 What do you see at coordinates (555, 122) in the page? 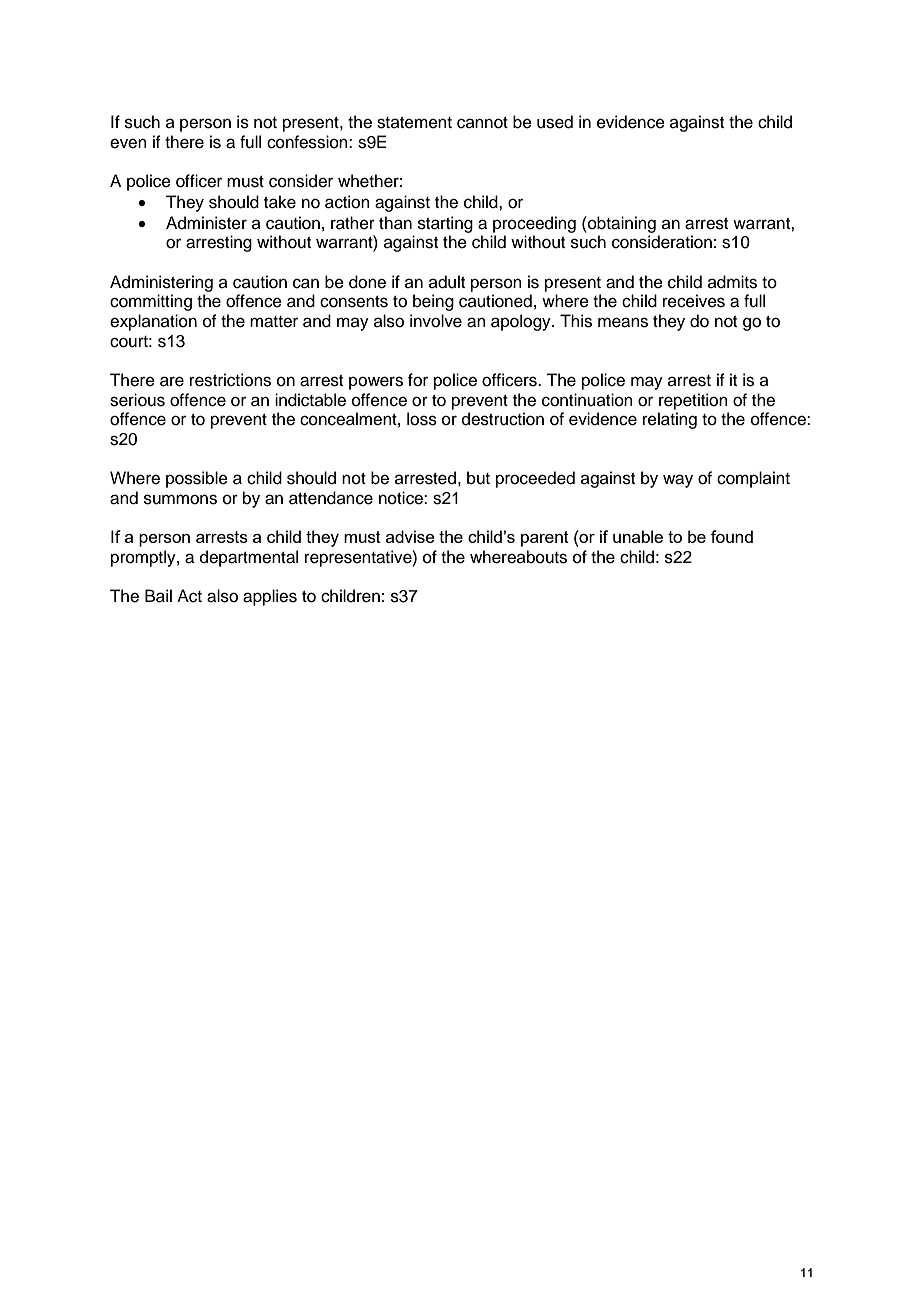
I see `used` at bounding box center [555, 122].
